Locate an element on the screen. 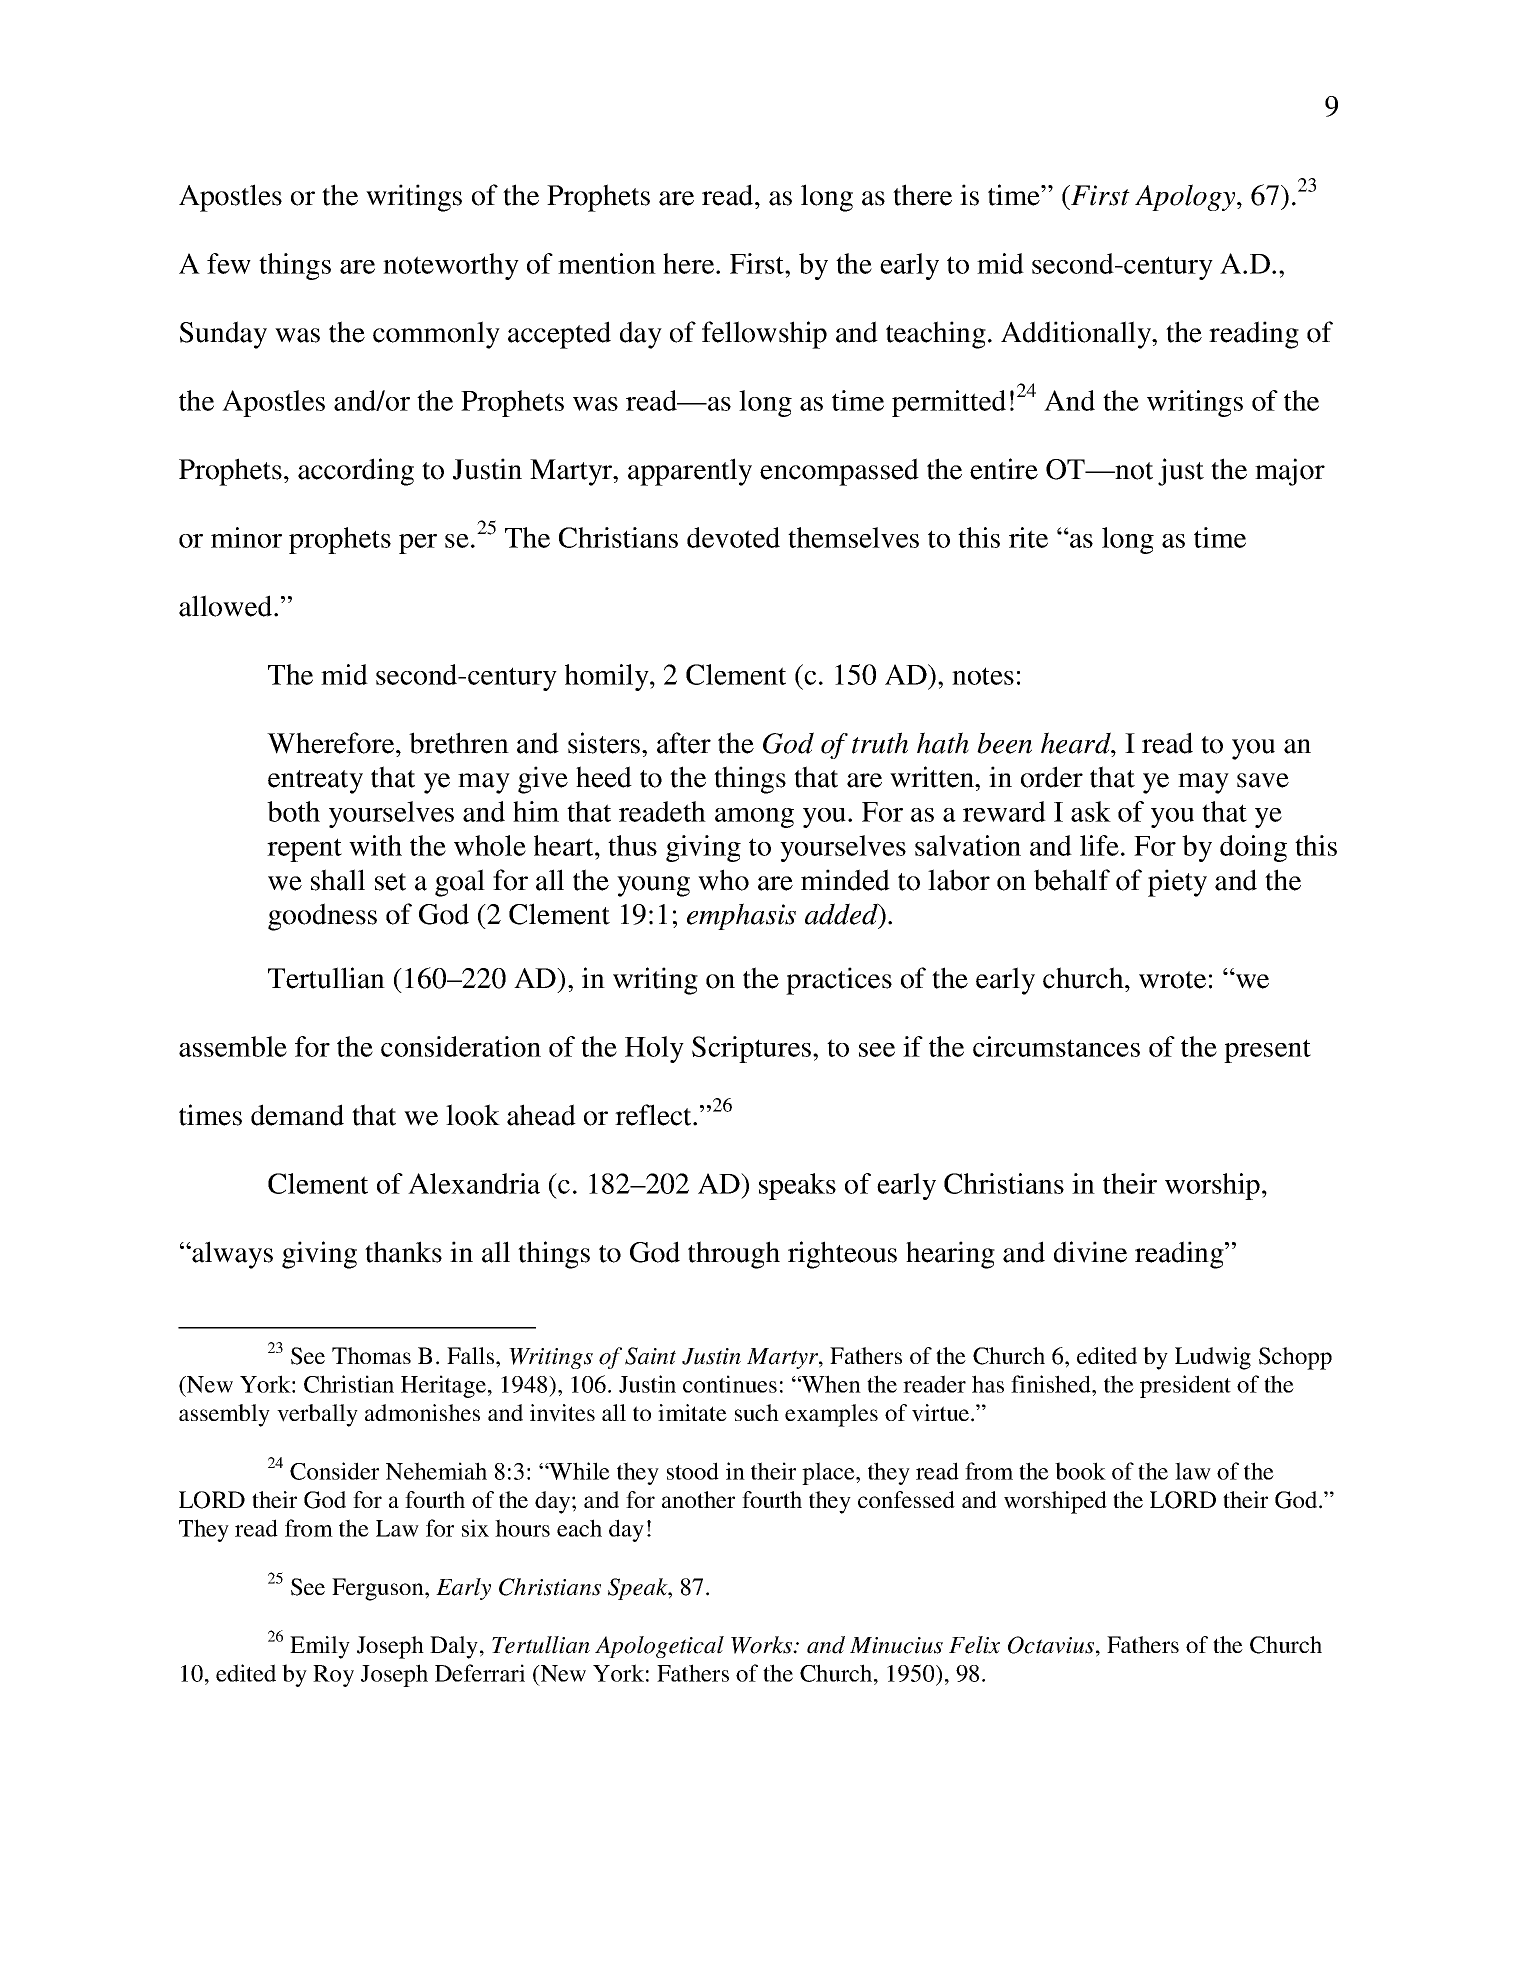 This screenshot has width=1518, height=1965. Works is located at coordinates (763, 1645).
